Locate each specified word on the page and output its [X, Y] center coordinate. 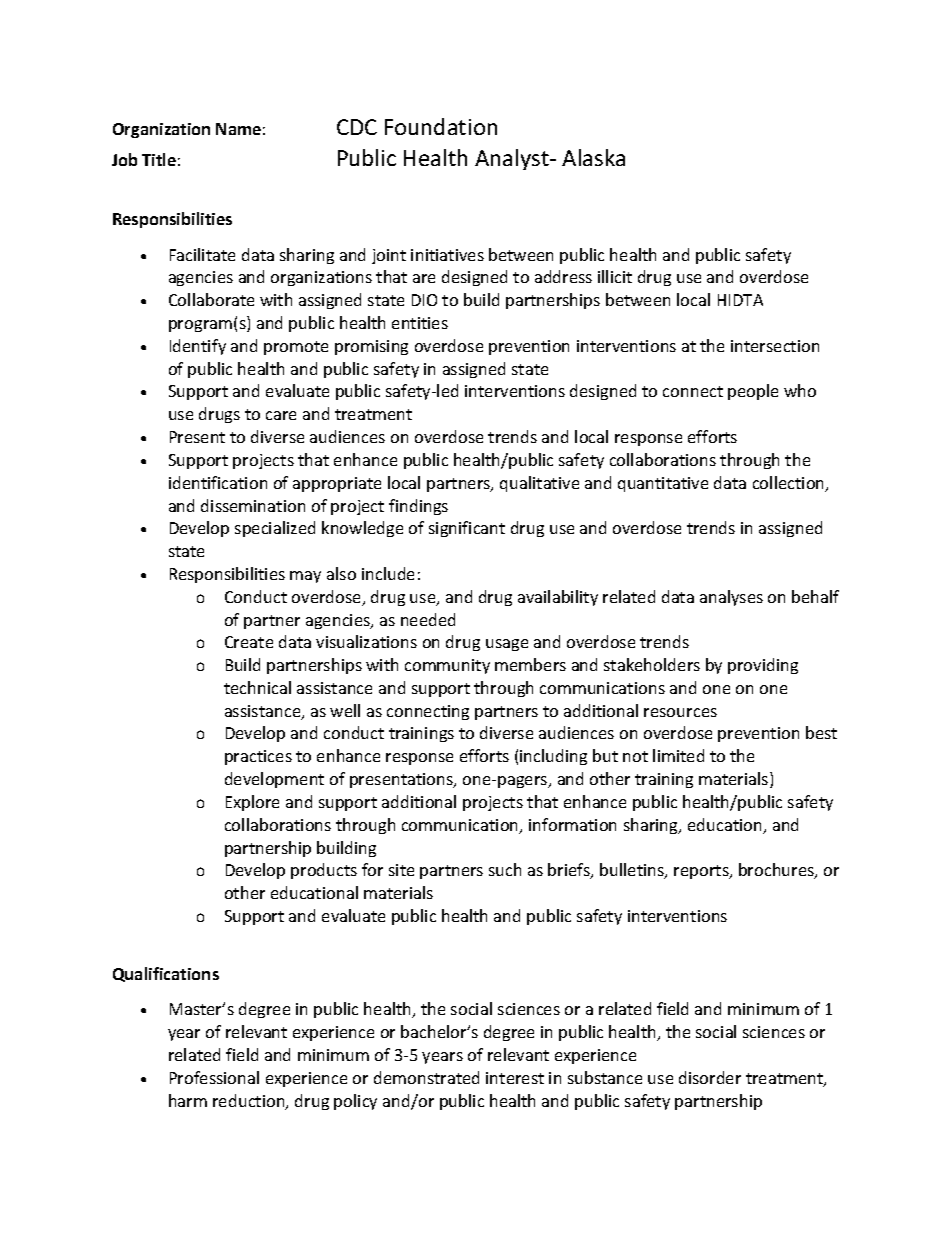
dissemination [253, 505]
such [505, 869]
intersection [775, 346]
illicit [615, 276]
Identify [198, 347]
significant [467, 529]
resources [680, 712]
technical [257, 687]
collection [790, 484]
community [447, 666]
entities [420, 323]
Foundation [441, 126]
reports [702, 872]
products [324, 871]
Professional [214, 1077]
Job [124, 159]
